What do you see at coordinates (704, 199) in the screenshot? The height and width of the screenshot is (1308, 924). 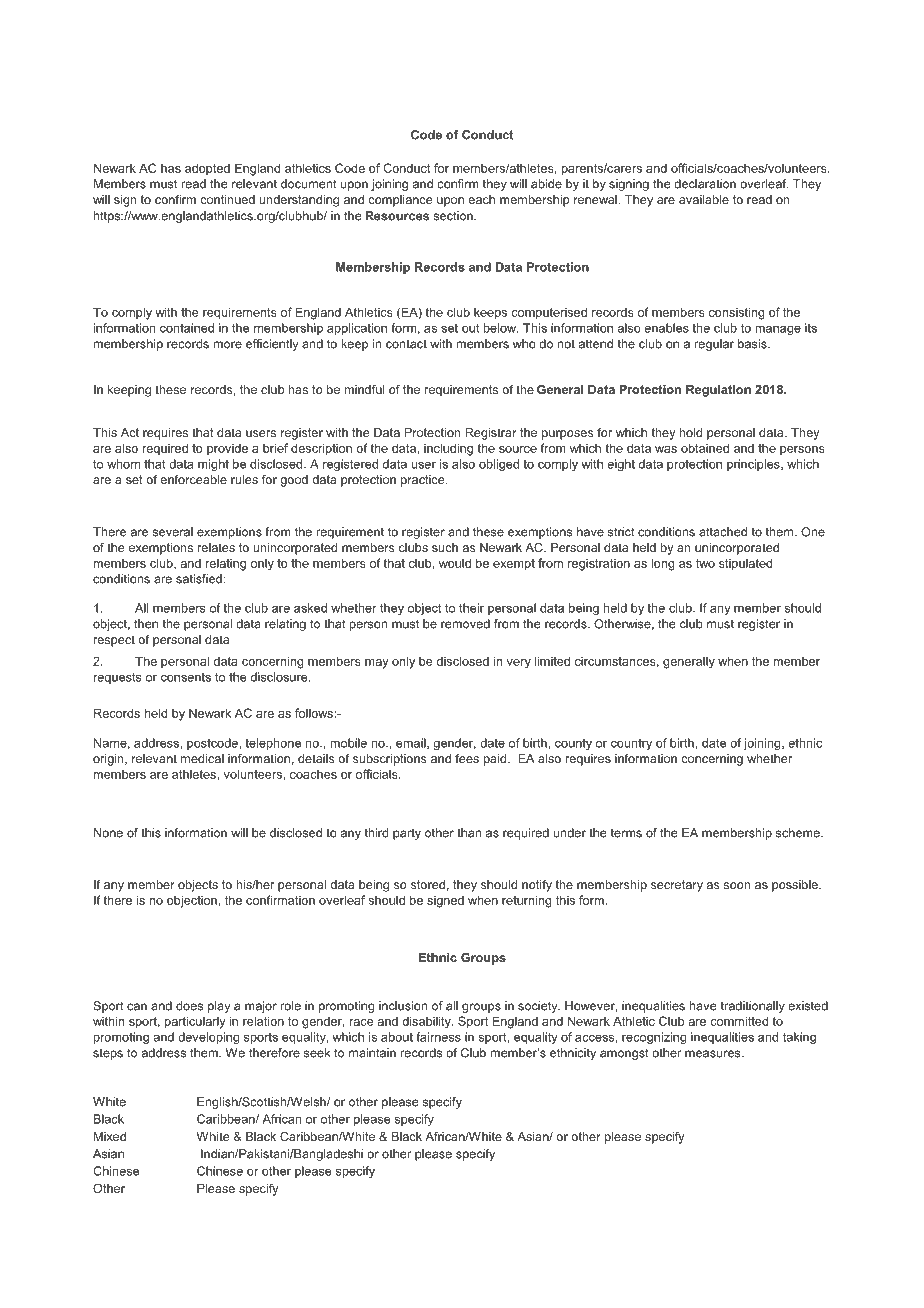 I see `available` at bounding box center [704, 199].
